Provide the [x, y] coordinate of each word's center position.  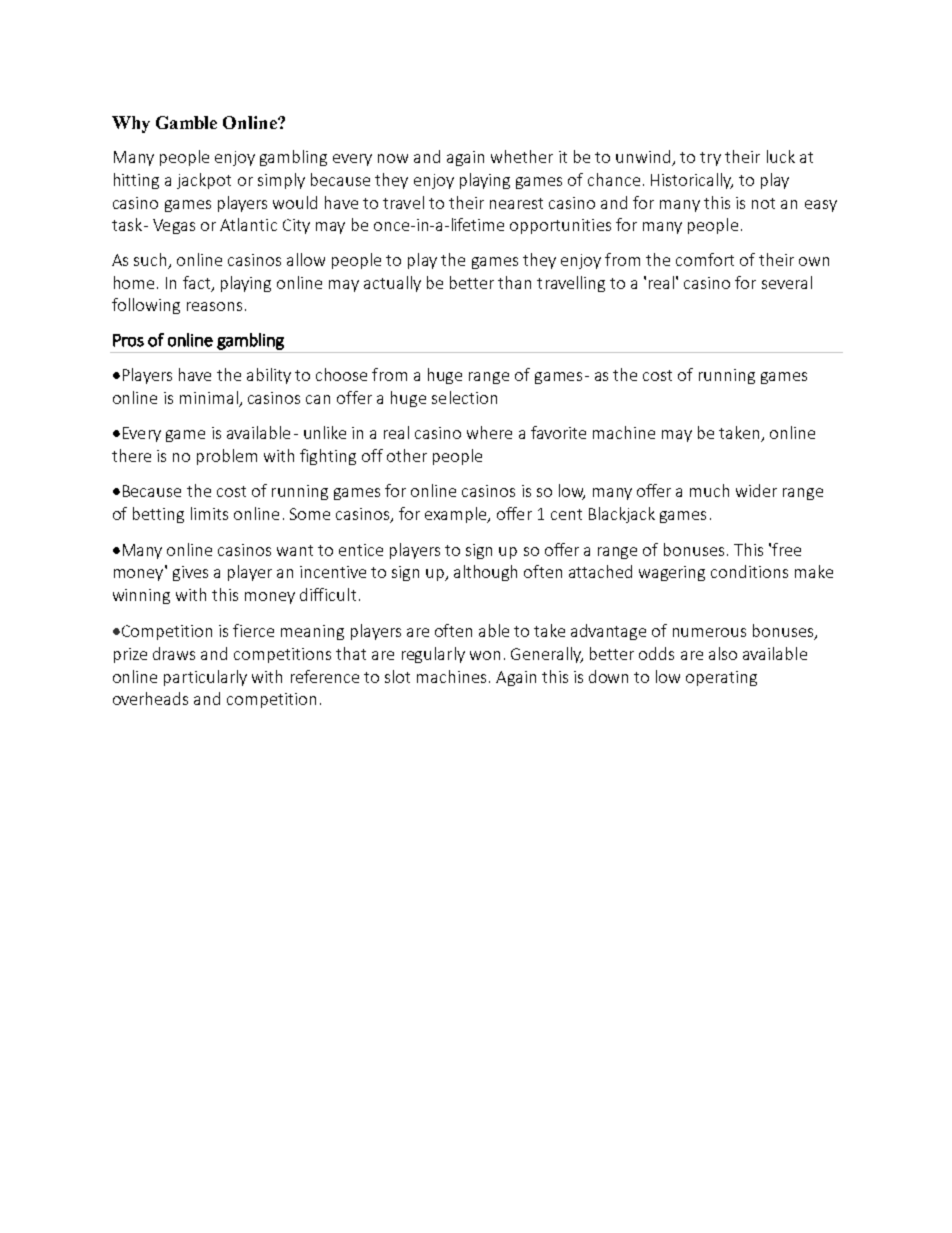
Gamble [186, 122]
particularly [205, 678]
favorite [558, 432]
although [485, 573]
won [485, 655]
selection [464, 397]
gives [190, 573]
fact [198, 283]
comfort [705, 259]
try [710, 159]
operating [721, 678]
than [514, 282]
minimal [209, 397]
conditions [749, 571]
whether [522, 156]
